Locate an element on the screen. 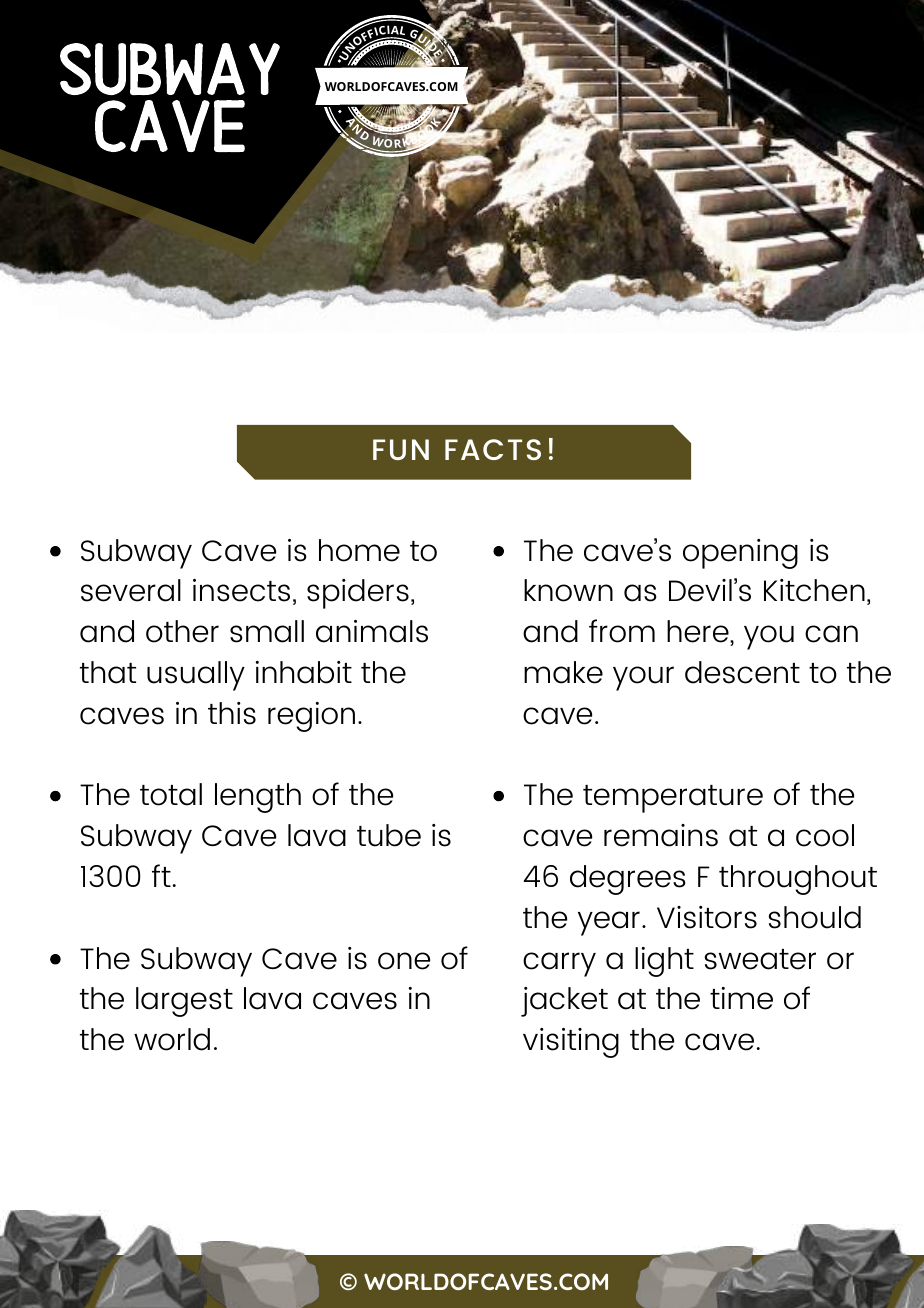 This screenshot has height=1308, width=924. visiting is located at coordinates (571, 1043).
